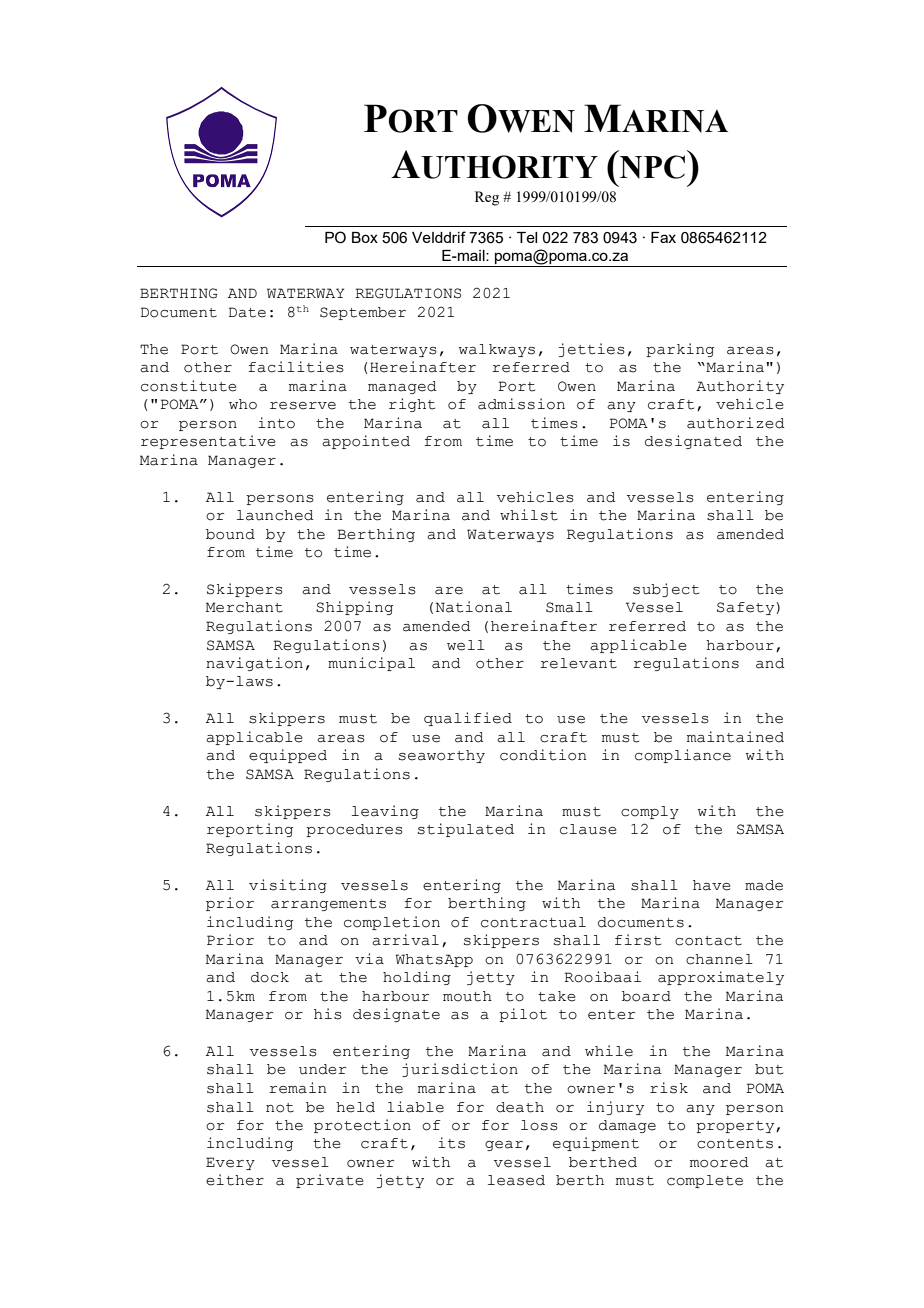 The image size is (924, 1308). I want to click on walkways, so click(497, 350).
